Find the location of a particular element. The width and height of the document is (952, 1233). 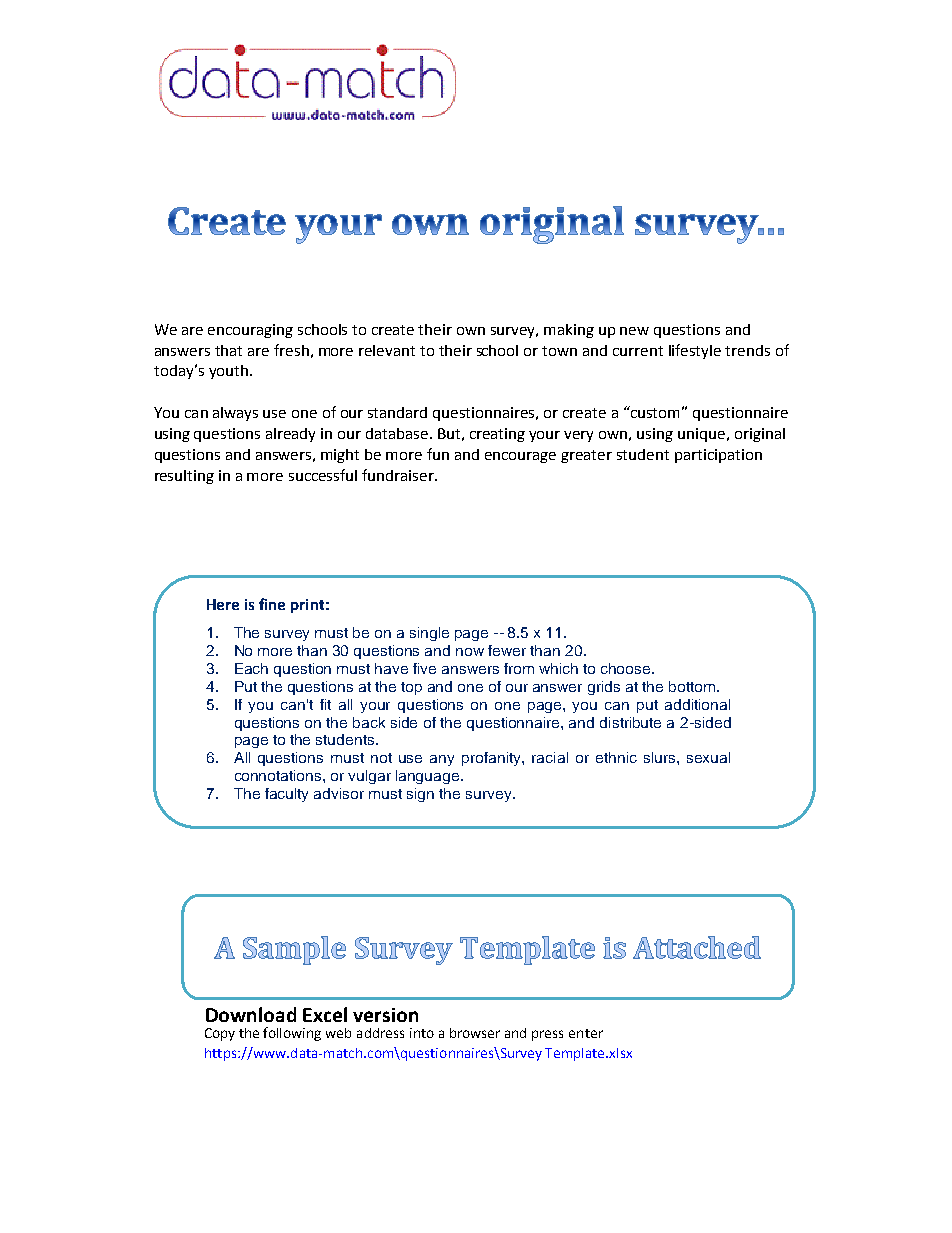

fundraiser is located at coordinates (399, 475).
